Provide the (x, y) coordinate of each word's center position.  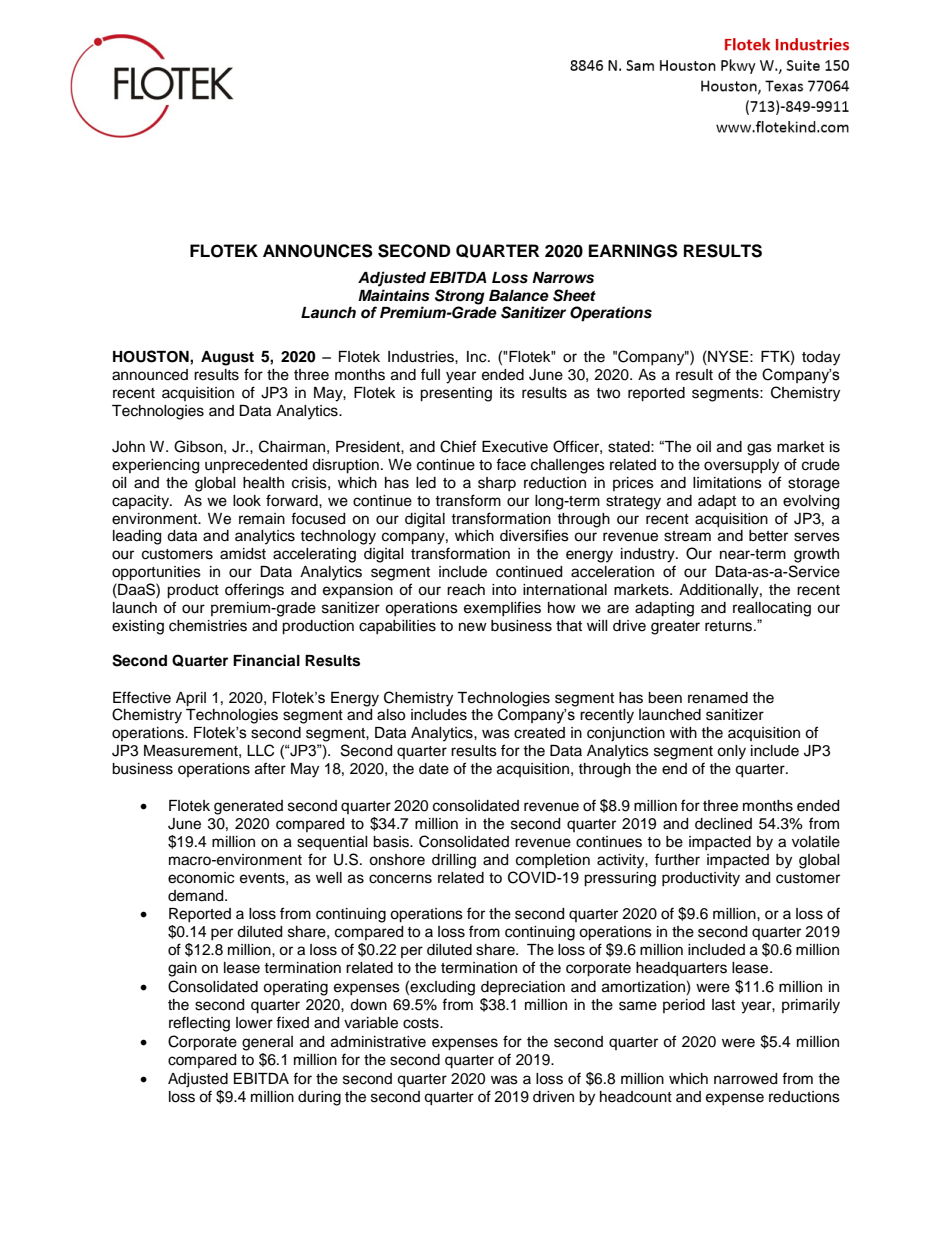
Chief (458, 446)
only (731, 752)
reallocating (772, 609)
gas (759, 449)
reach (466, 590)
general (267, 1043)
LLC (260, 750)
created (539, 733)
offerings (254, 591)
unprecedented (256, 466)
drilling (454, 861)
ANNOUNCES (318, 251)
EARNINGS (633, 251)
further (677, 859)
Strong (460, 297)
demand (197, 896)
